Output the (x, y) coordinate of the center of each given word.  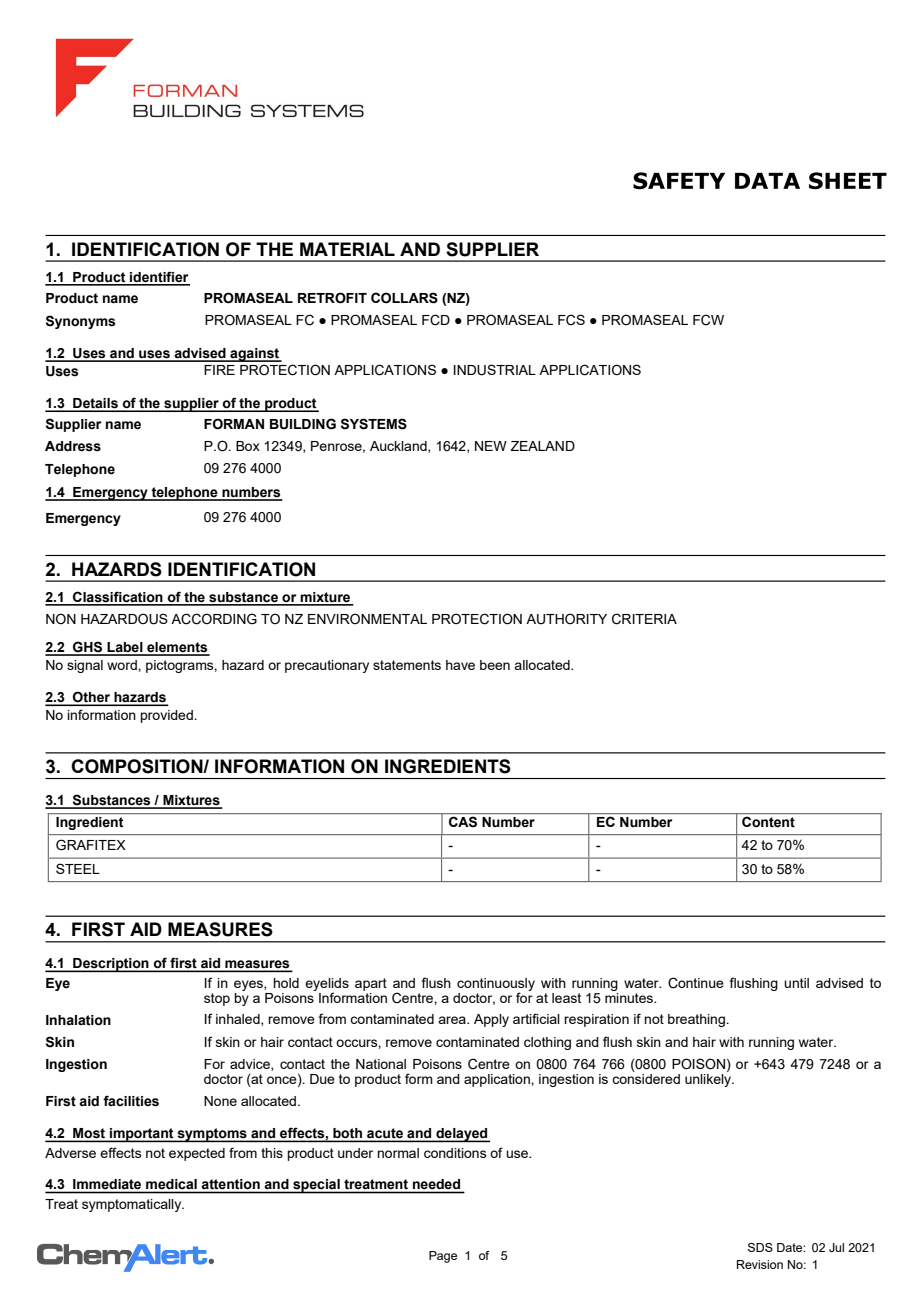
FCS (571, 320)
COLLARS (404, 298)
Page (443, 1257)
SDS (760, 1247)
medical (171, 1184)
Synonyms (80, 322)
